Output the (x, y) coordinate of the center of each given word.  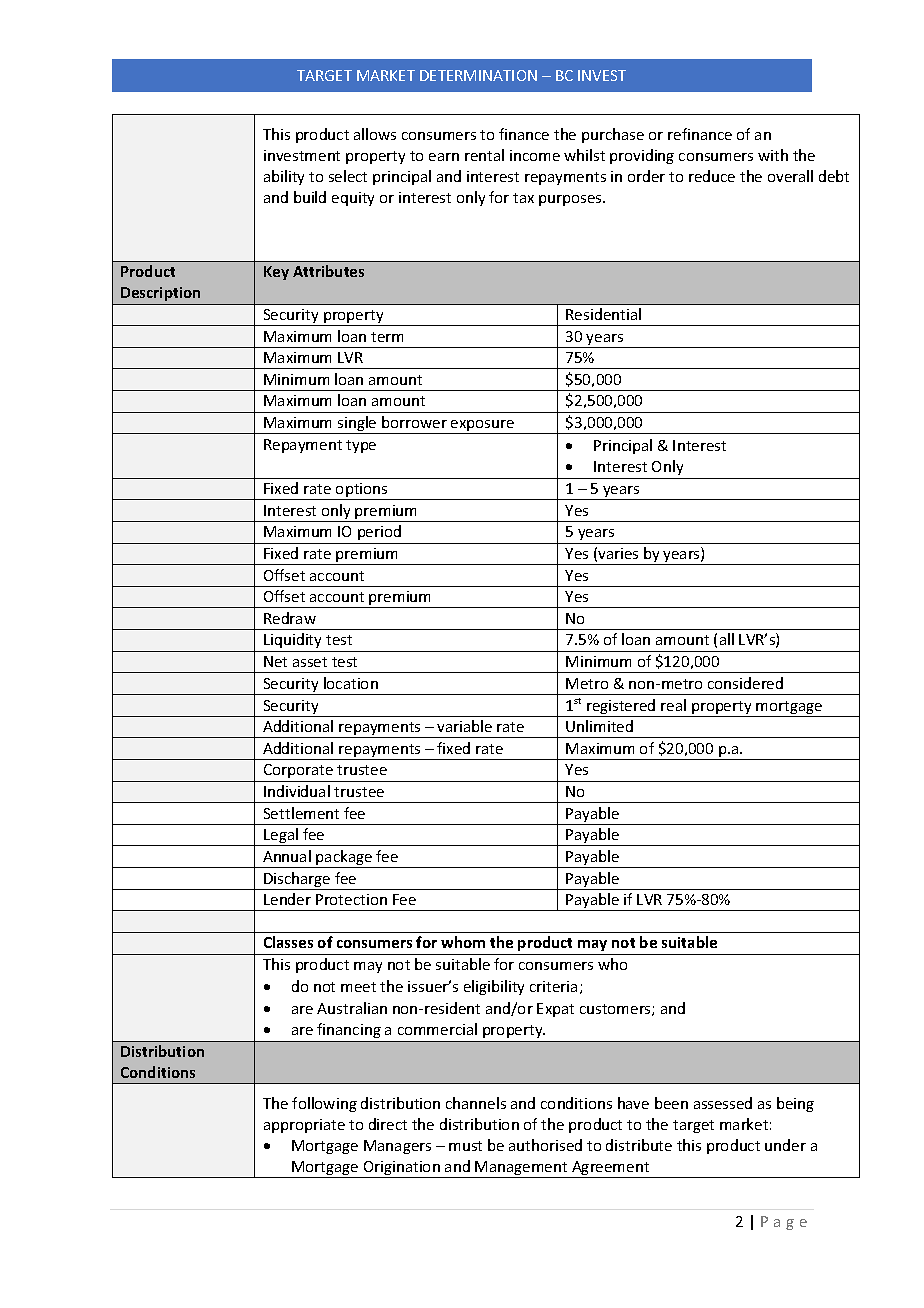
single (357, 425)
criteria (553, 986)
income (535, 155)
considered (745, 683)
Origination (402, 1169)
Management (522, 1169)
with (773, 155)
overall (790, 176)
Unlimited (599, 726)
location (351, 683)
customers (616, 1010)
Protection (351, 899)
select (348, 176)
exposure (482, 427)
